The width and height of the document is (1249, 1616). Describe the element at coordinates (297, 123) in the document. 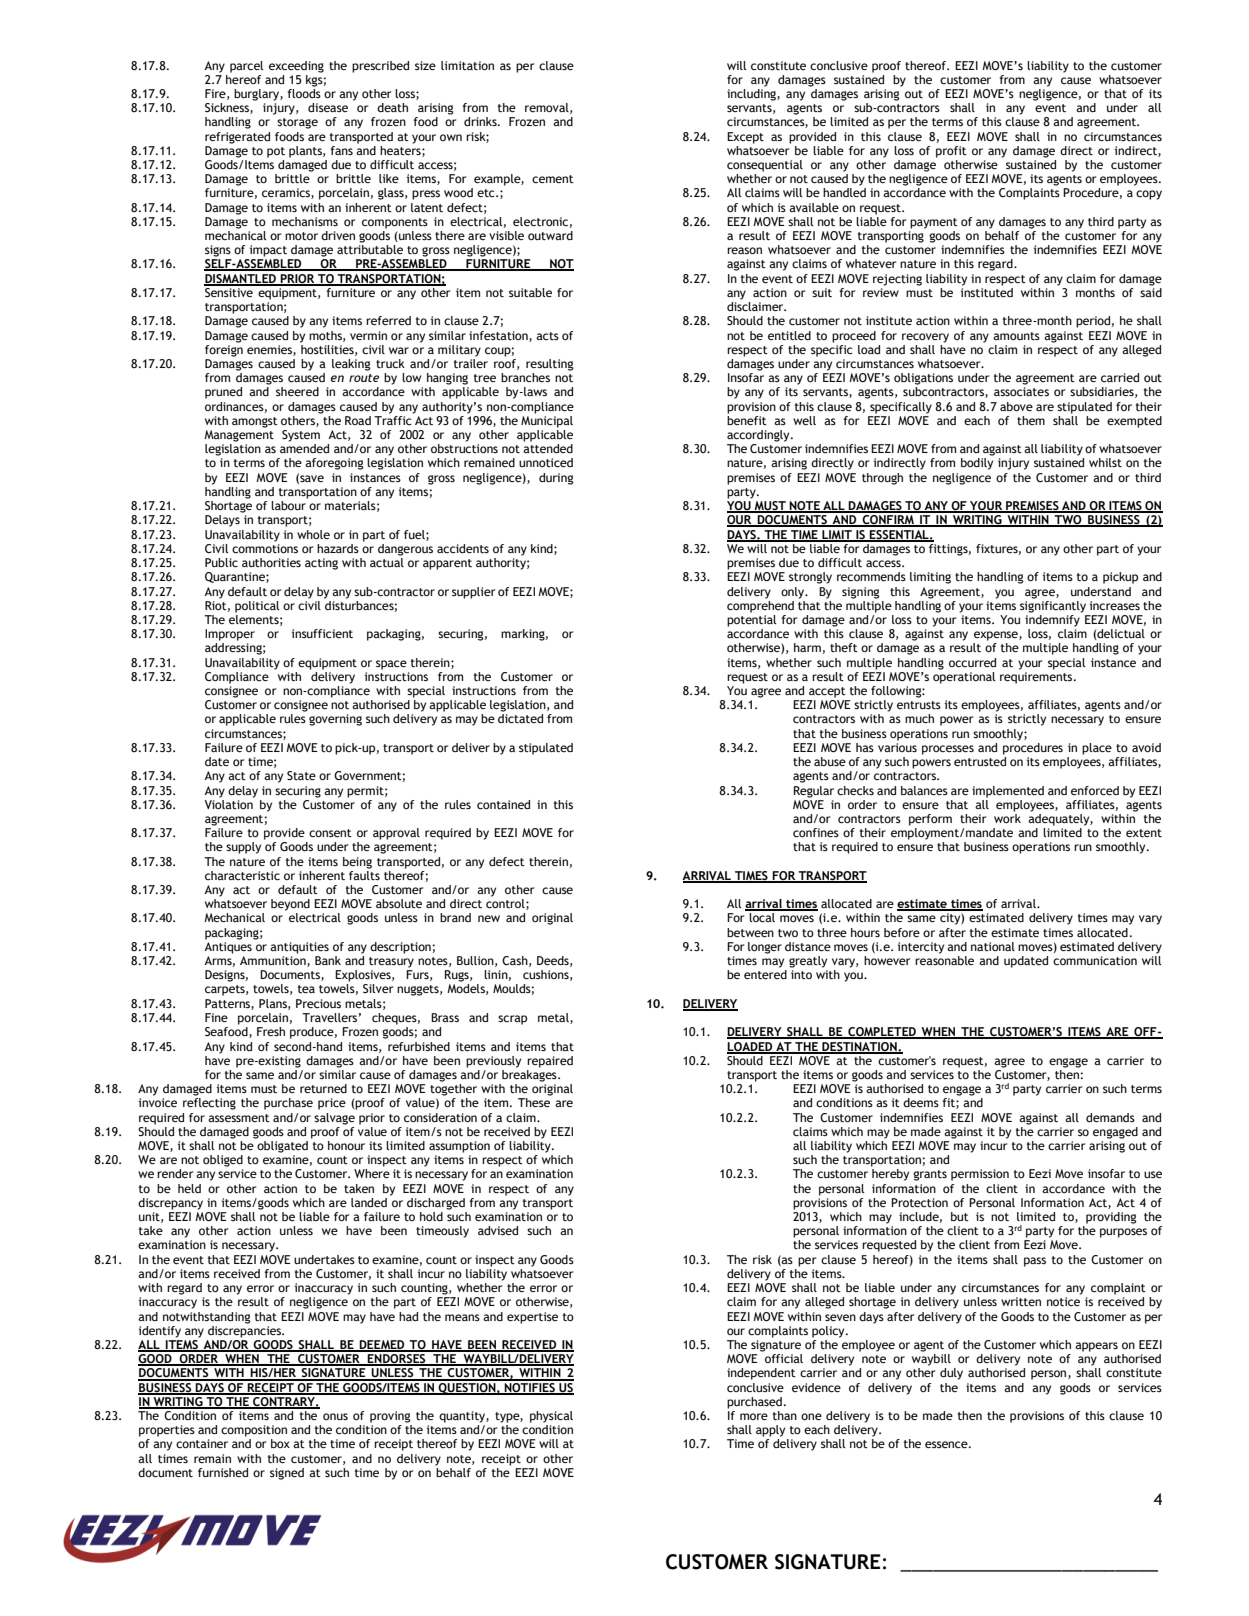

I see `storage` at that location.
